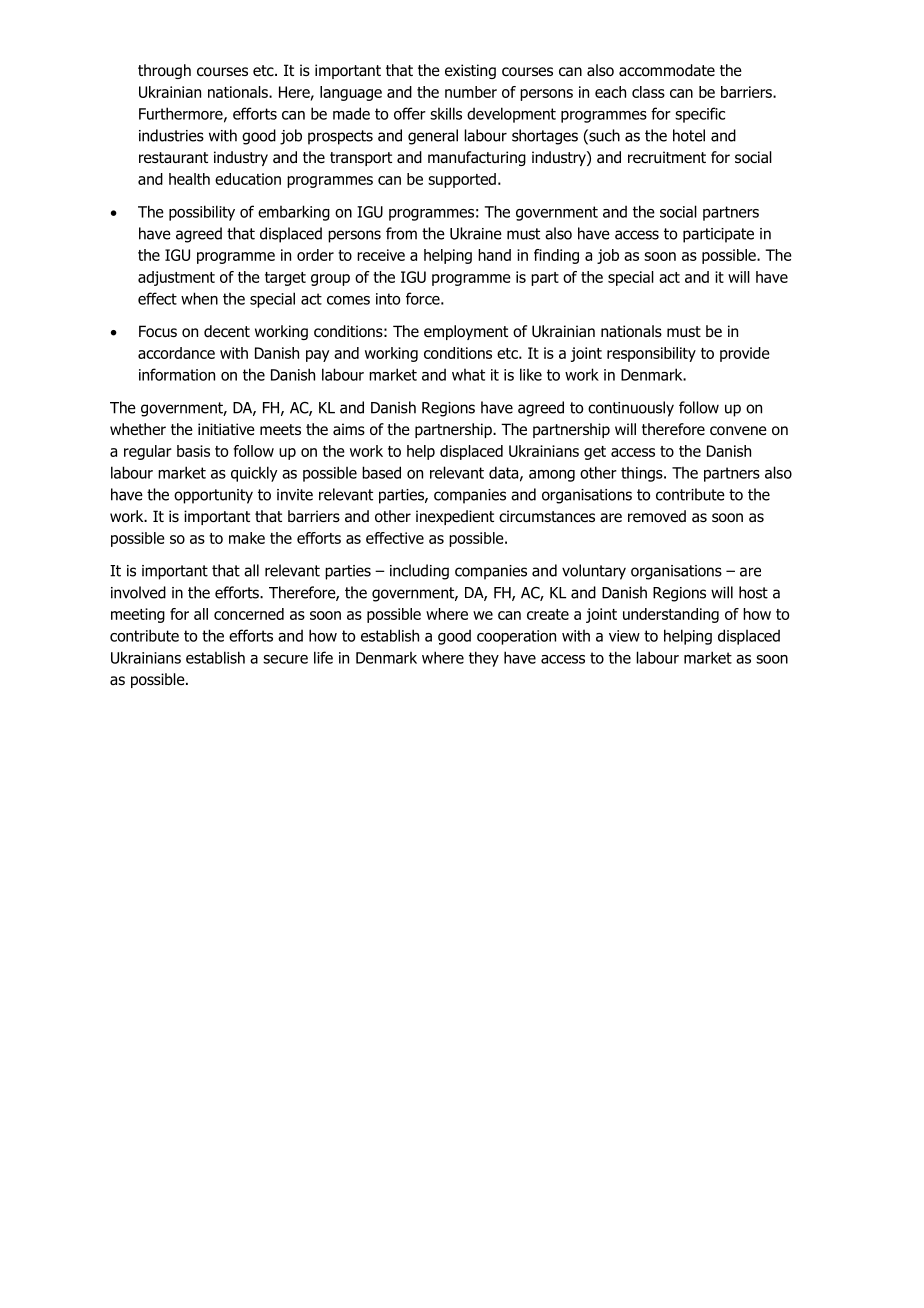 The width and height of the document is (924, 1308). I want to click on concerned, so click(249, 614).
